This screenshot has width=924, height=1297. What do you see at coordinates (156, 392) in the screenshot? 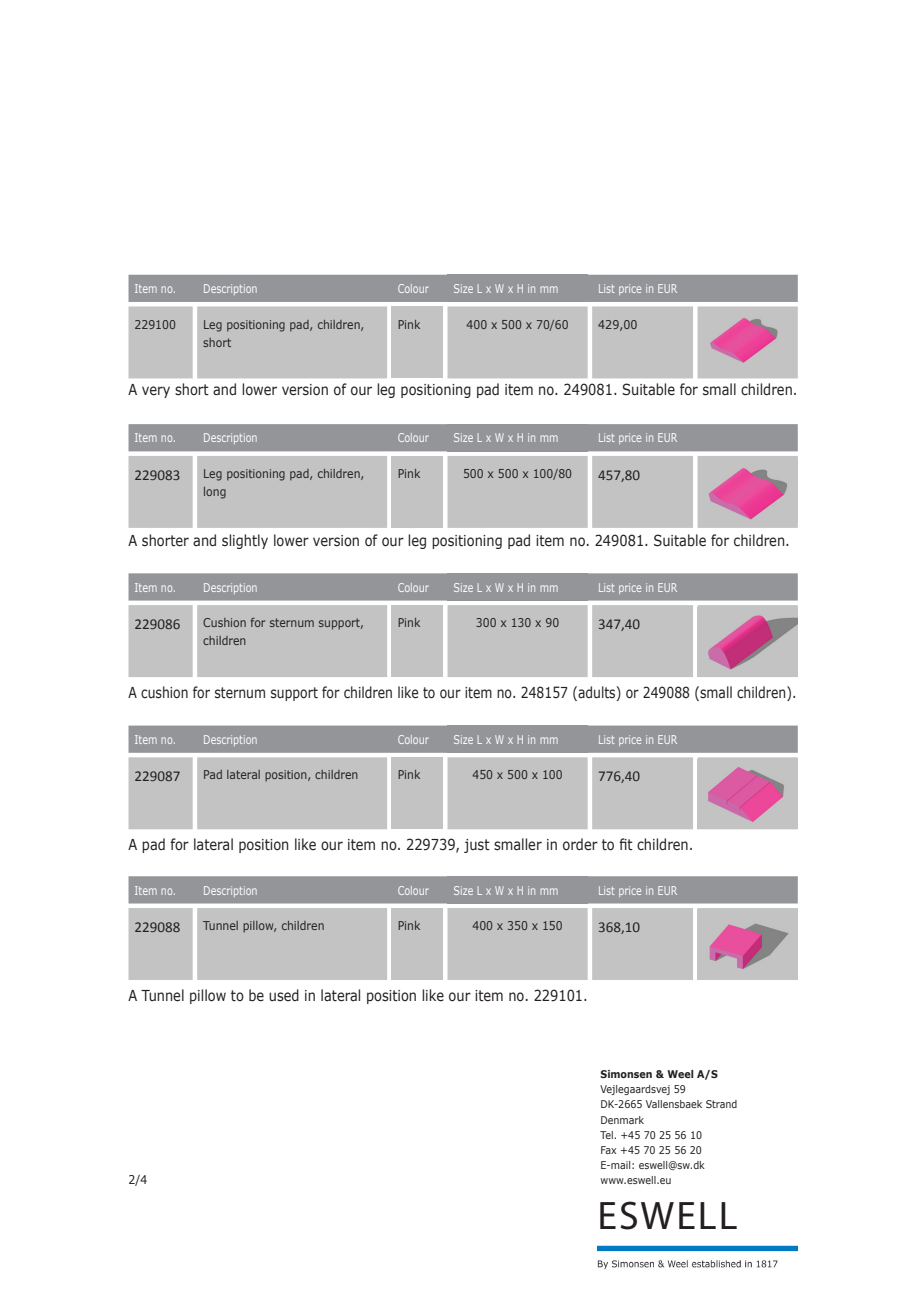
I see `very` at bounding box center [156, 392].
